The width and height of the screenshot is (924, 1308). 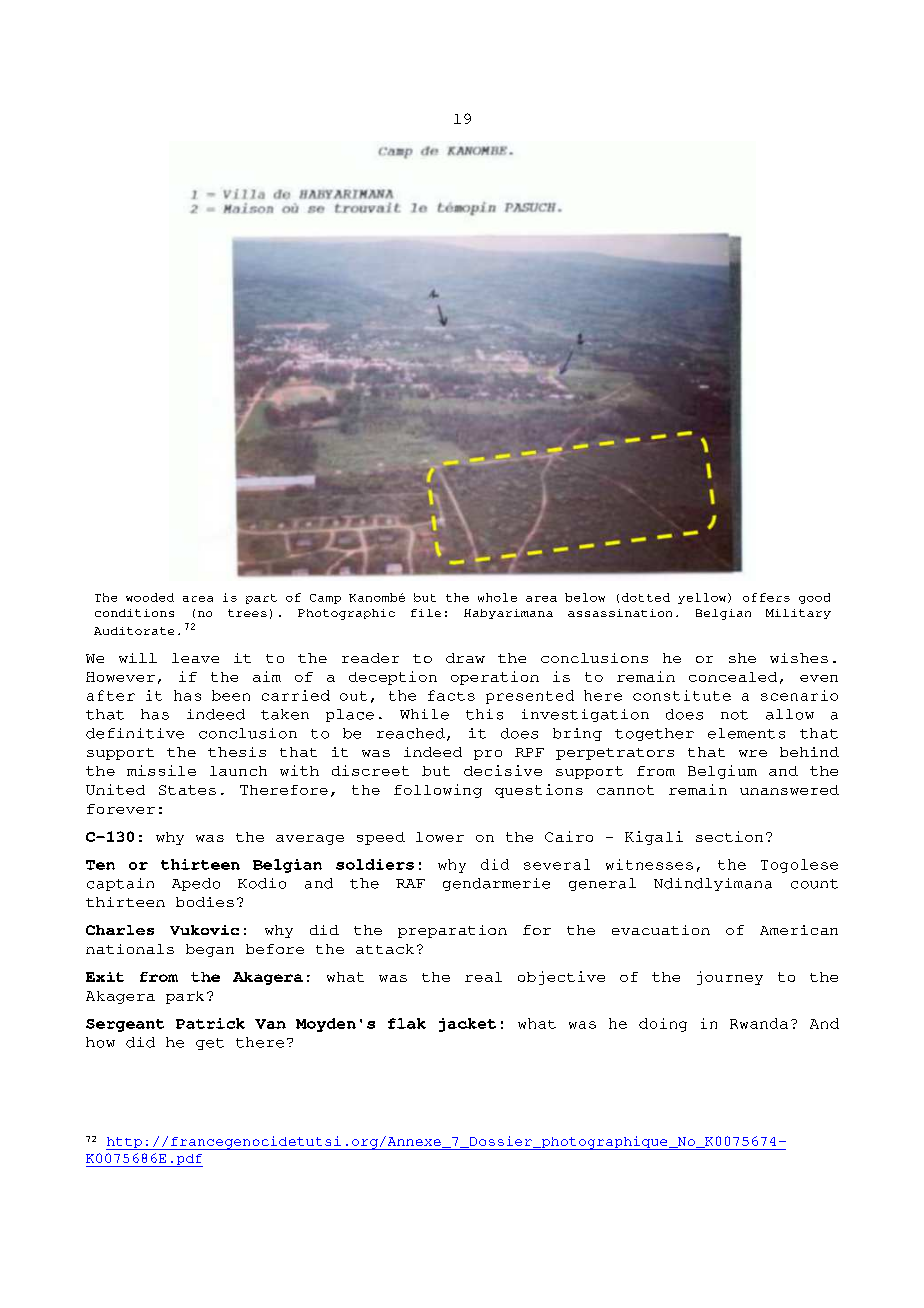 I want to click on following, so click(x=438, y=791).
